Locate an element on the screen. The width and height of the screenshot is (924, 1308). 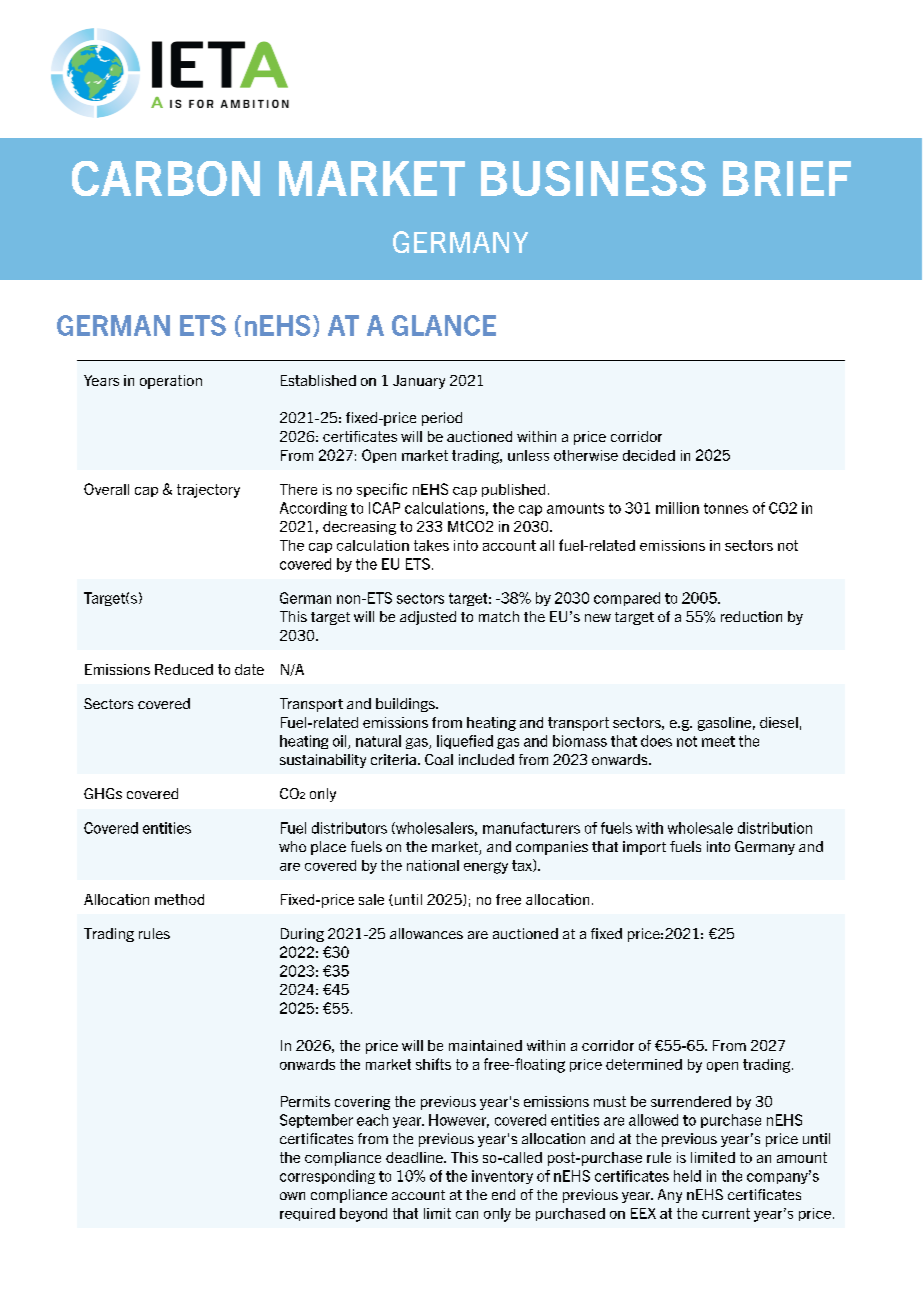
own is located at coordinates (292, 1196).
